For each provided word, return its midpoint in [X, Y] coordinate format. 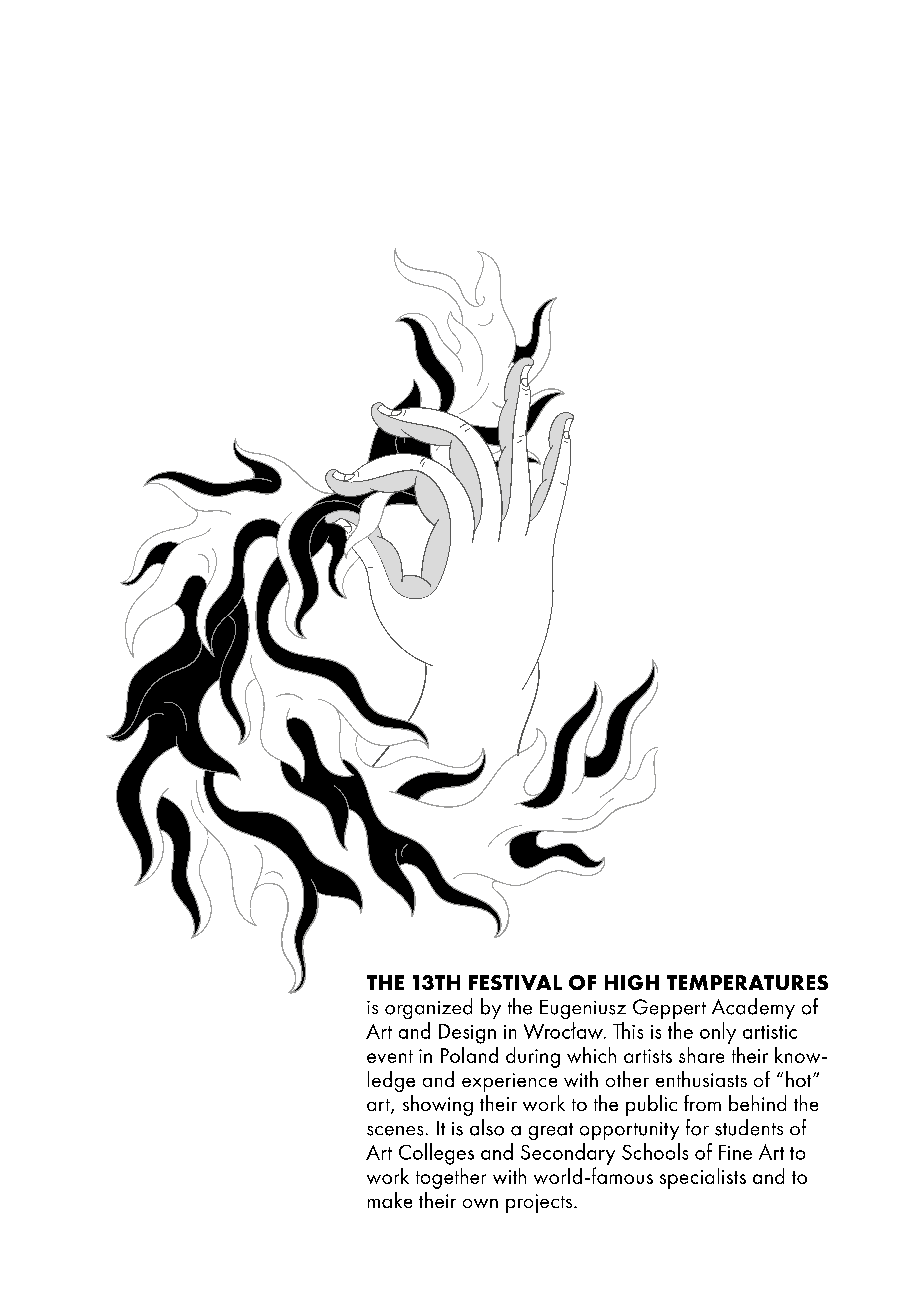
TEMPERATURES [747, 982]
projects [540, 1203]
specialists [703, 1178]
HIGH [632, 982]
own [480, 1203]
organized [428, 1008]
